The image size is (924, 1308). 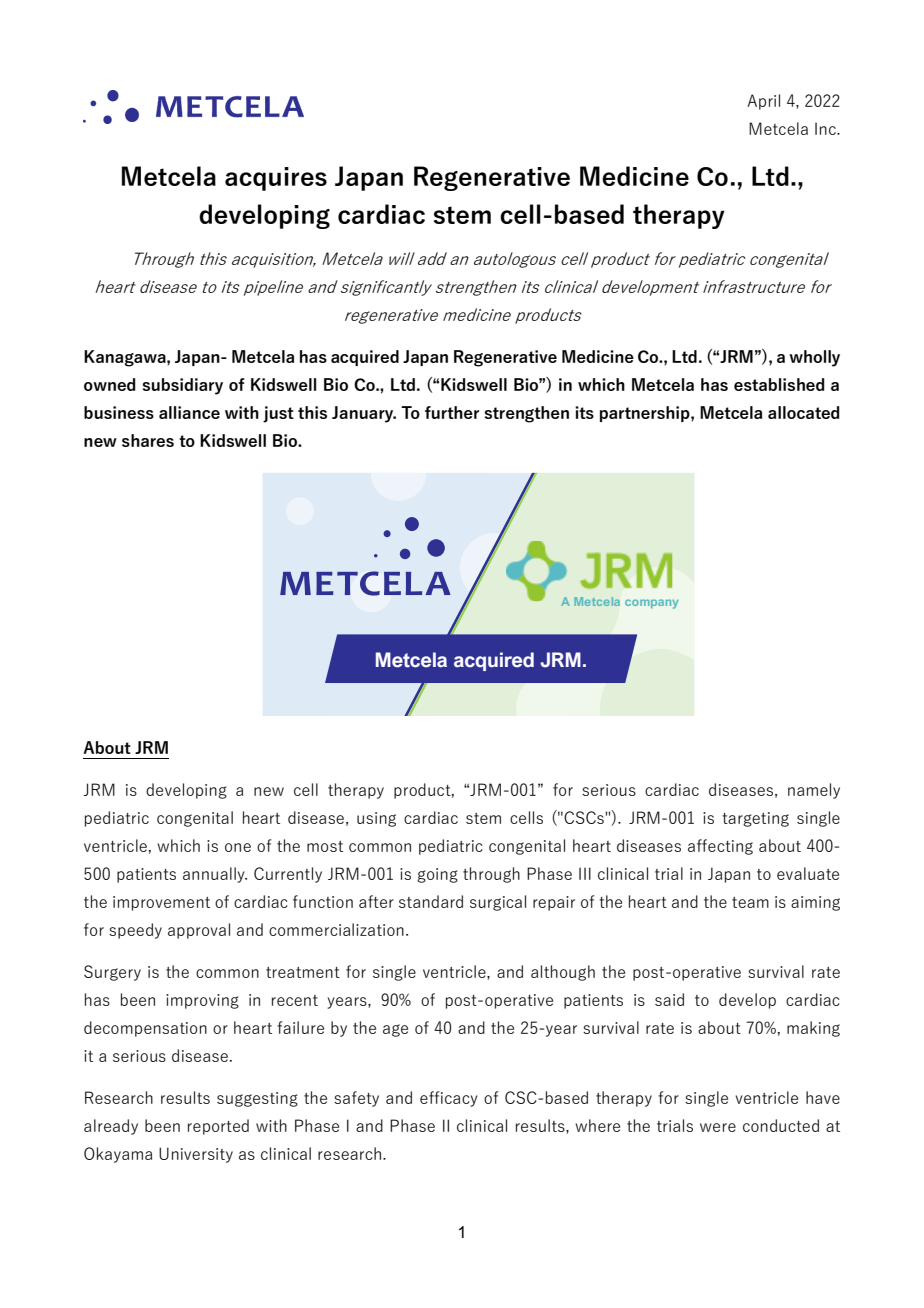 I want to click on Inc, so click(x=826, y=128).
